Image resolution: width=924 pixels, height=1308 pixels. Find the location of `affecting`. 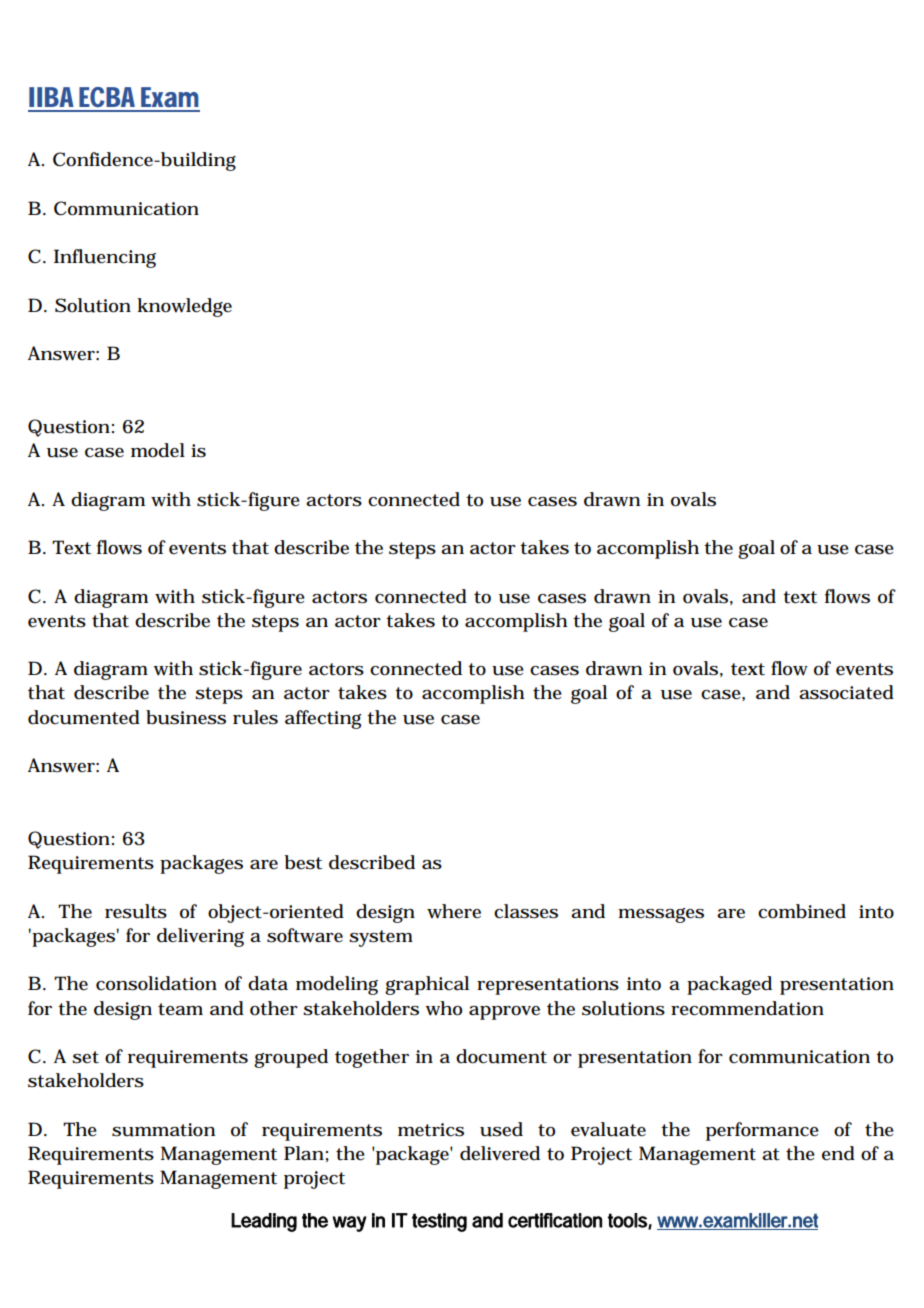

affecting is located at coordinates (323, 719).
